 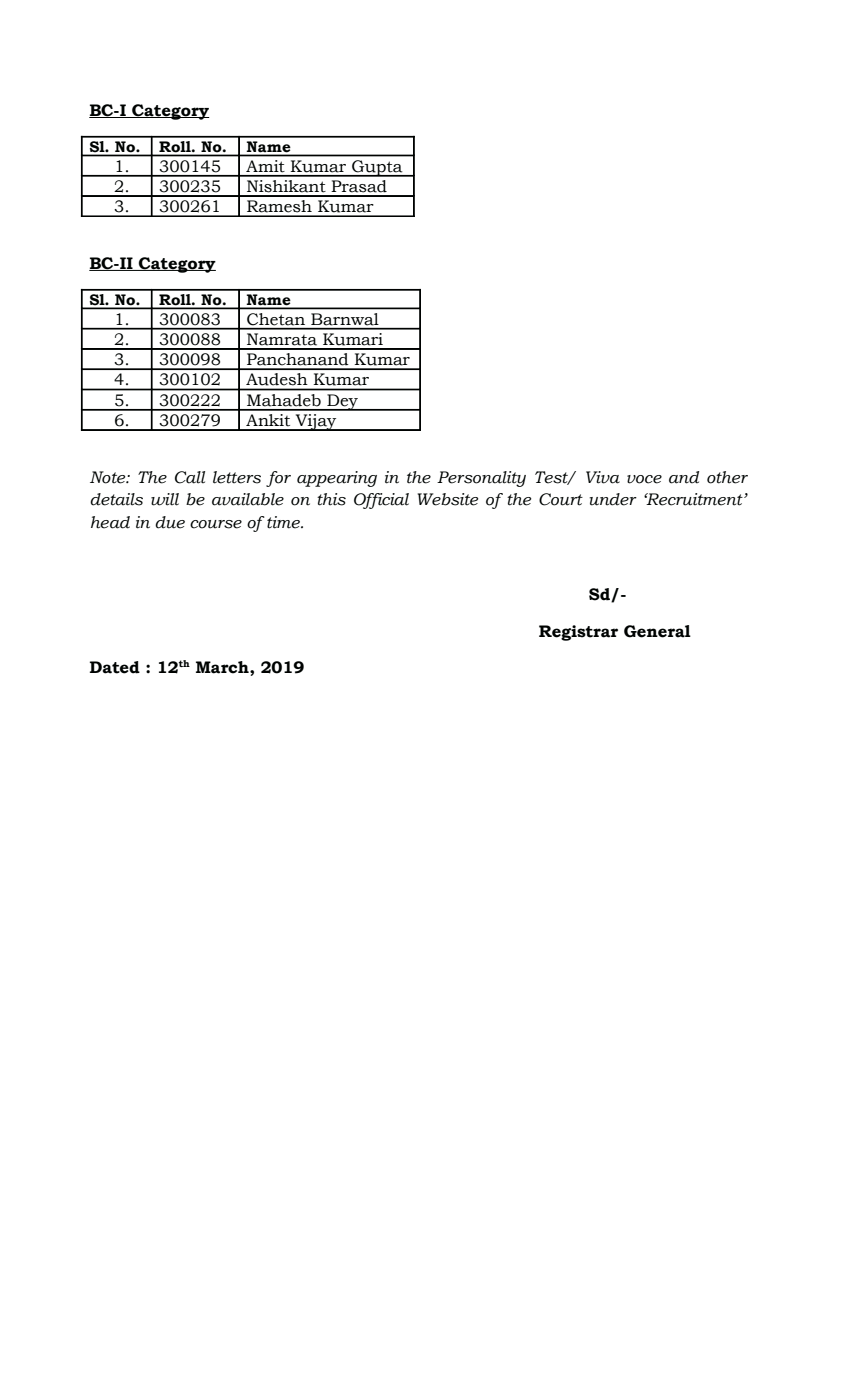 What do you see at coordinates (337, 479) in the document?
I see `appearing` at bounding box center [337, 479].
